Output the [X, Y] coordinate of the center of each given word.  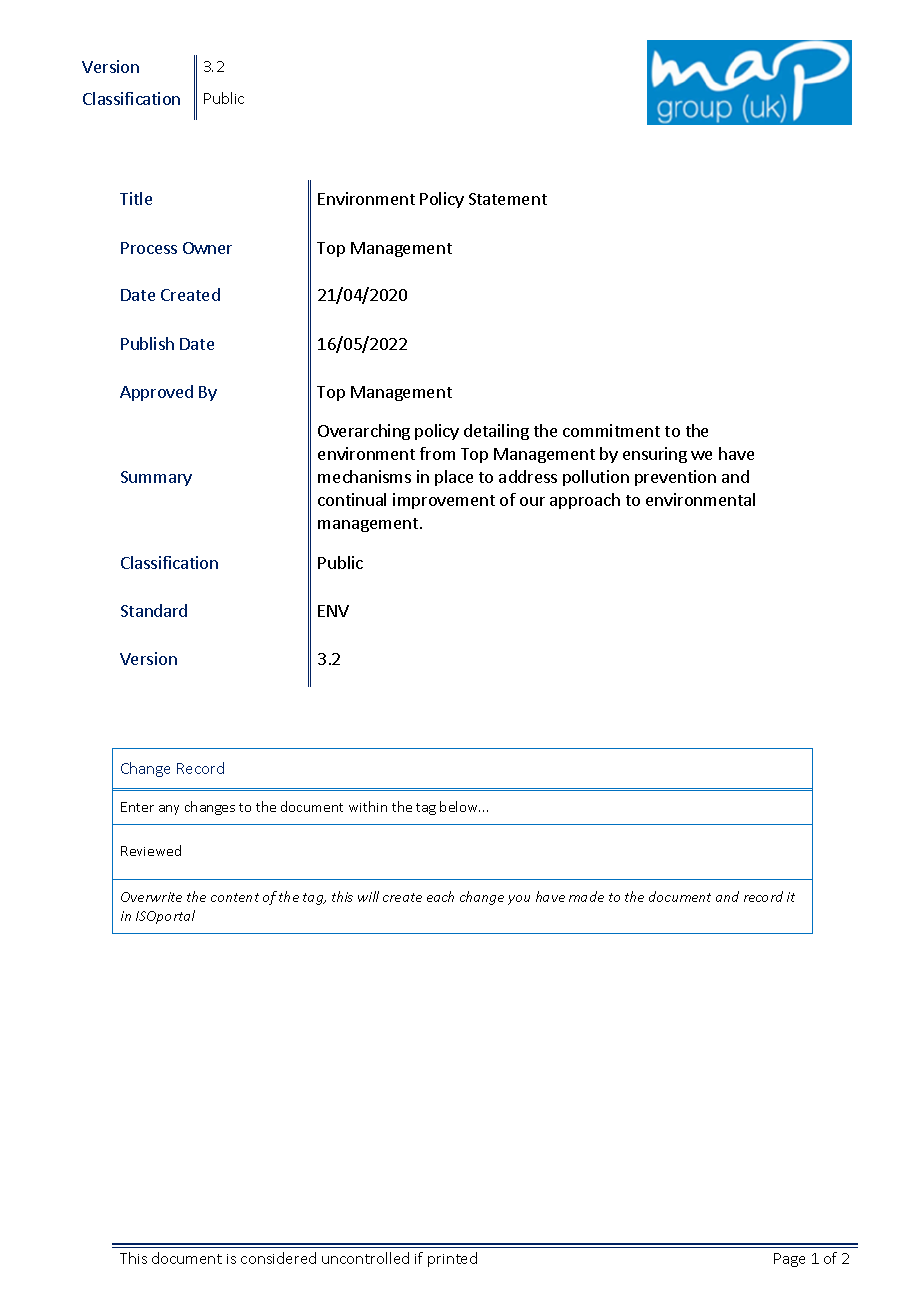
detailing [496, 432]
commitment [611, 430]
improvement [444, 501]
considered [278, 1258]
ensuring [655, 455]
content [235, 897]
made [586, 896]
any [169, 810]
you [519, 900]
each [440, 896]
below [460, 806]
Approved [156, 393]
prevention [675, 478]
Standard [154, 610]
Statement [508, 199]
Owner [207, 248]
